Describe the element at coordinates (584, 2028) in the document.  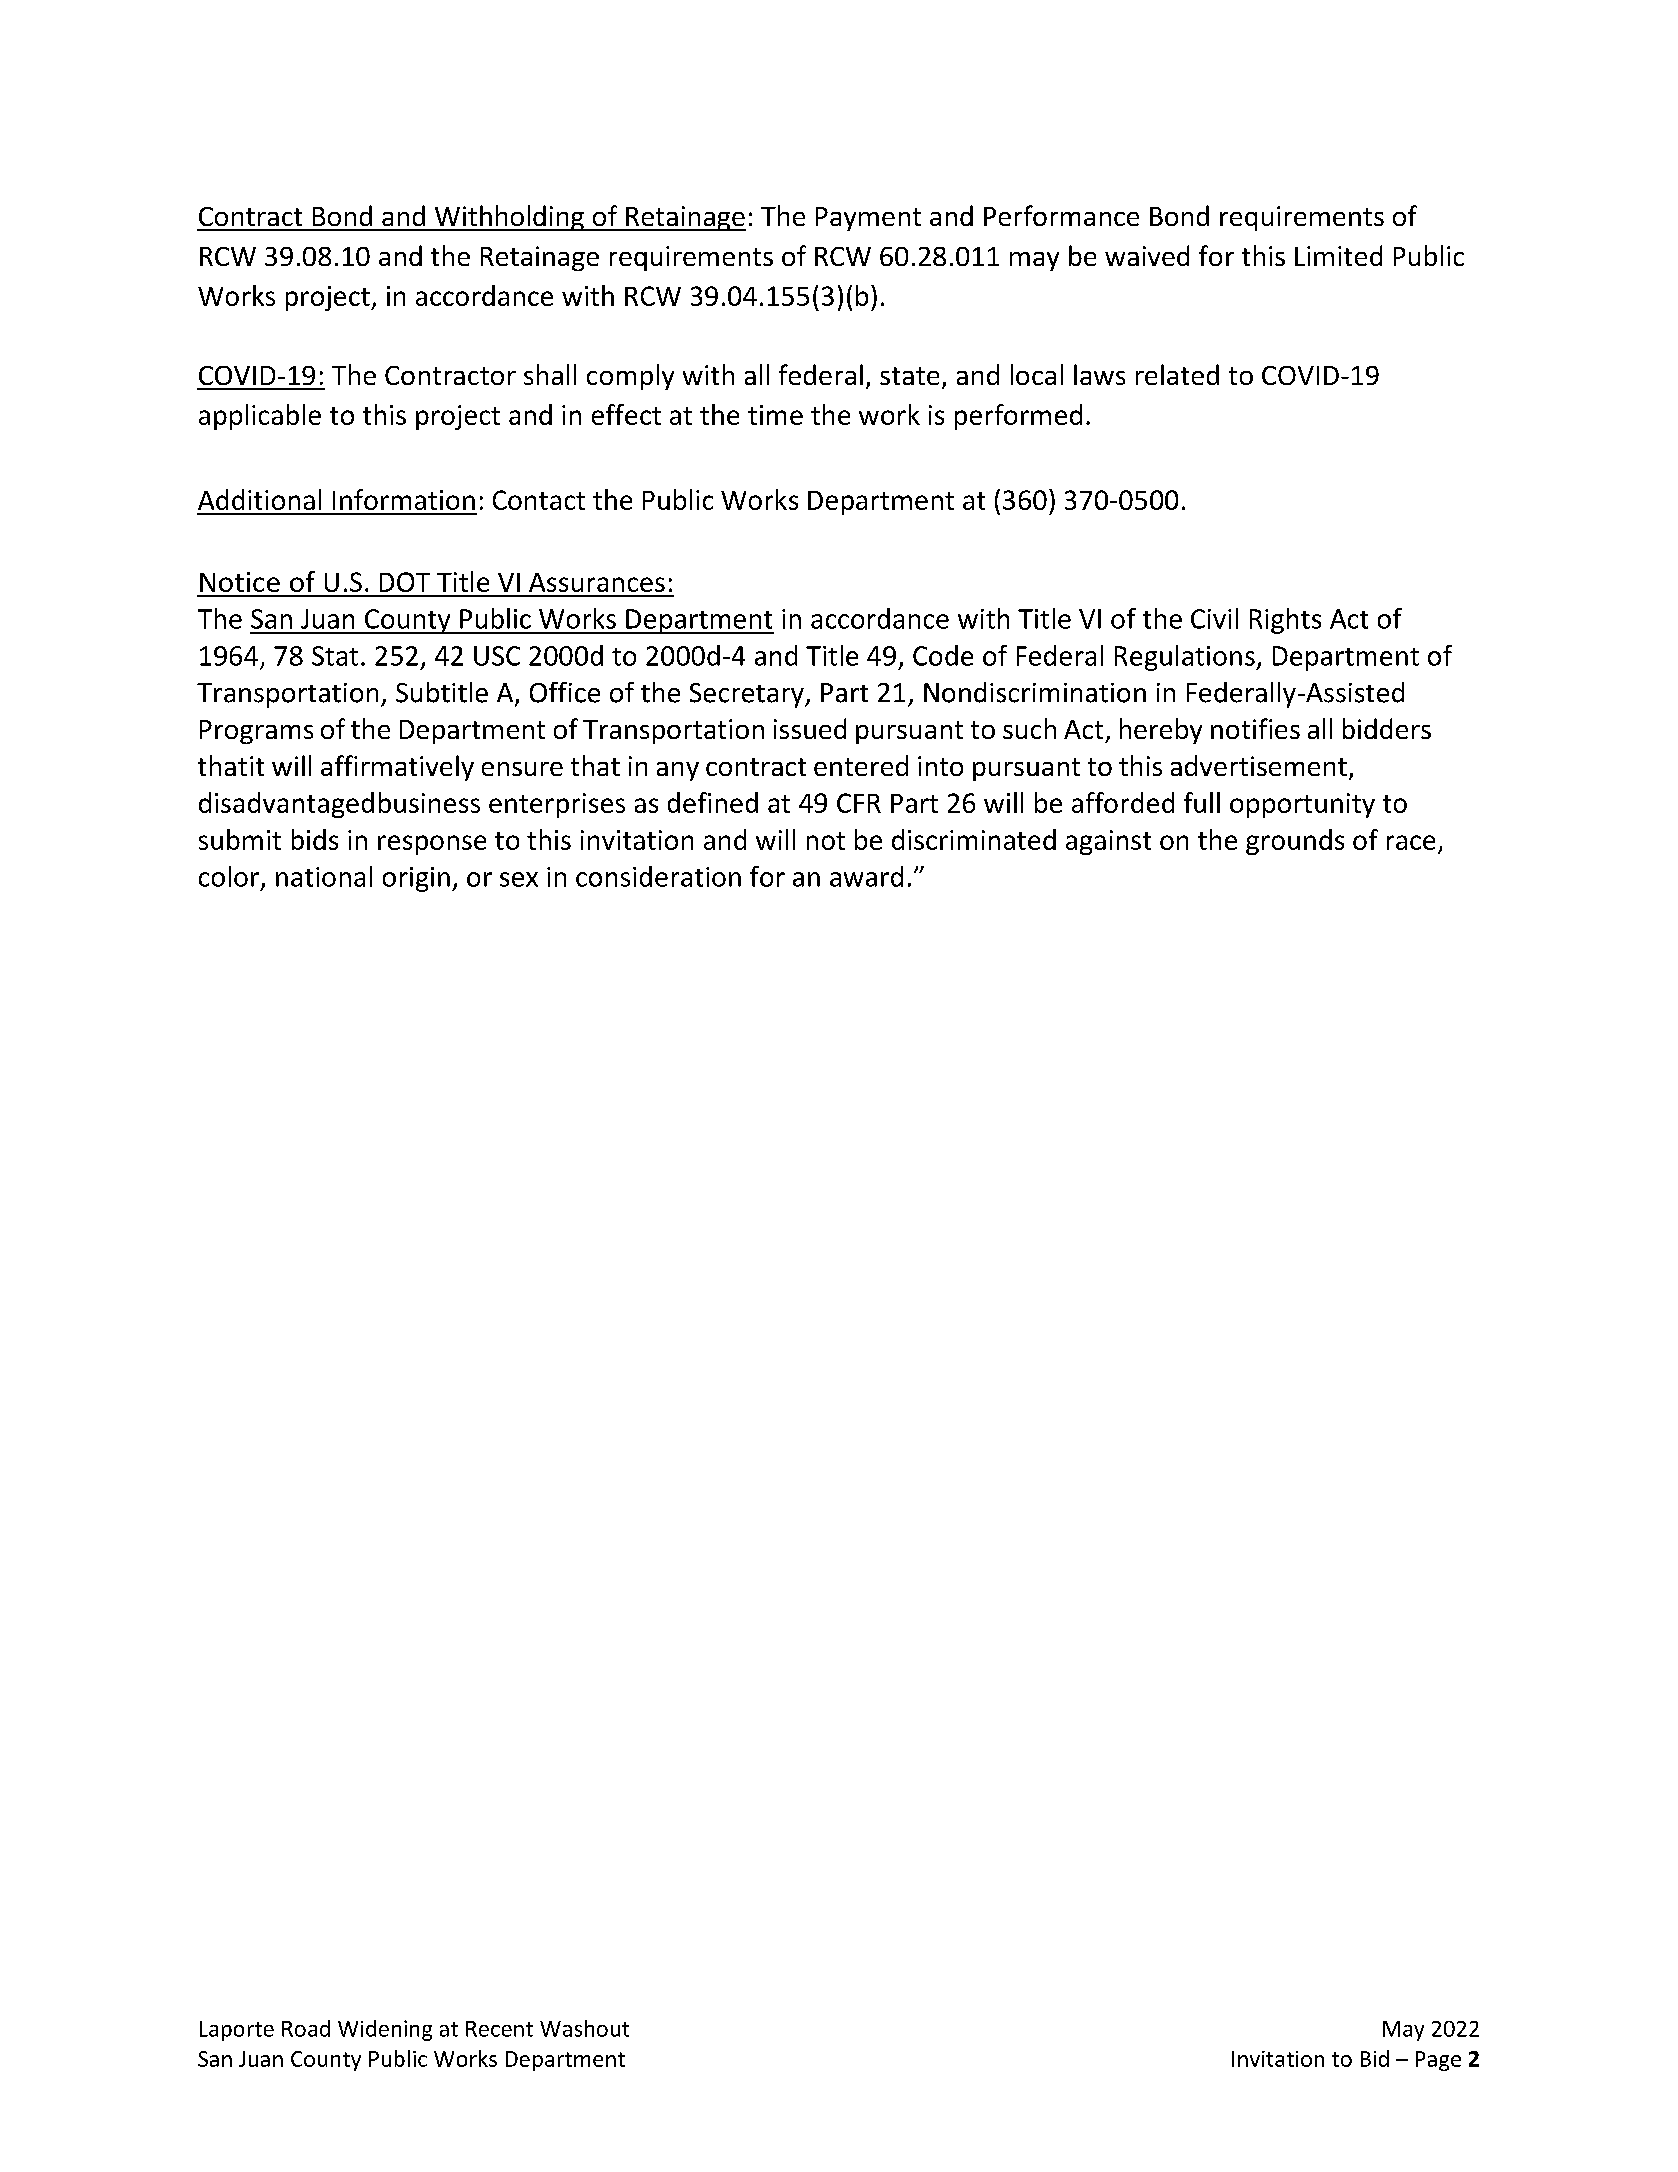
I see `Washout` at that location.
